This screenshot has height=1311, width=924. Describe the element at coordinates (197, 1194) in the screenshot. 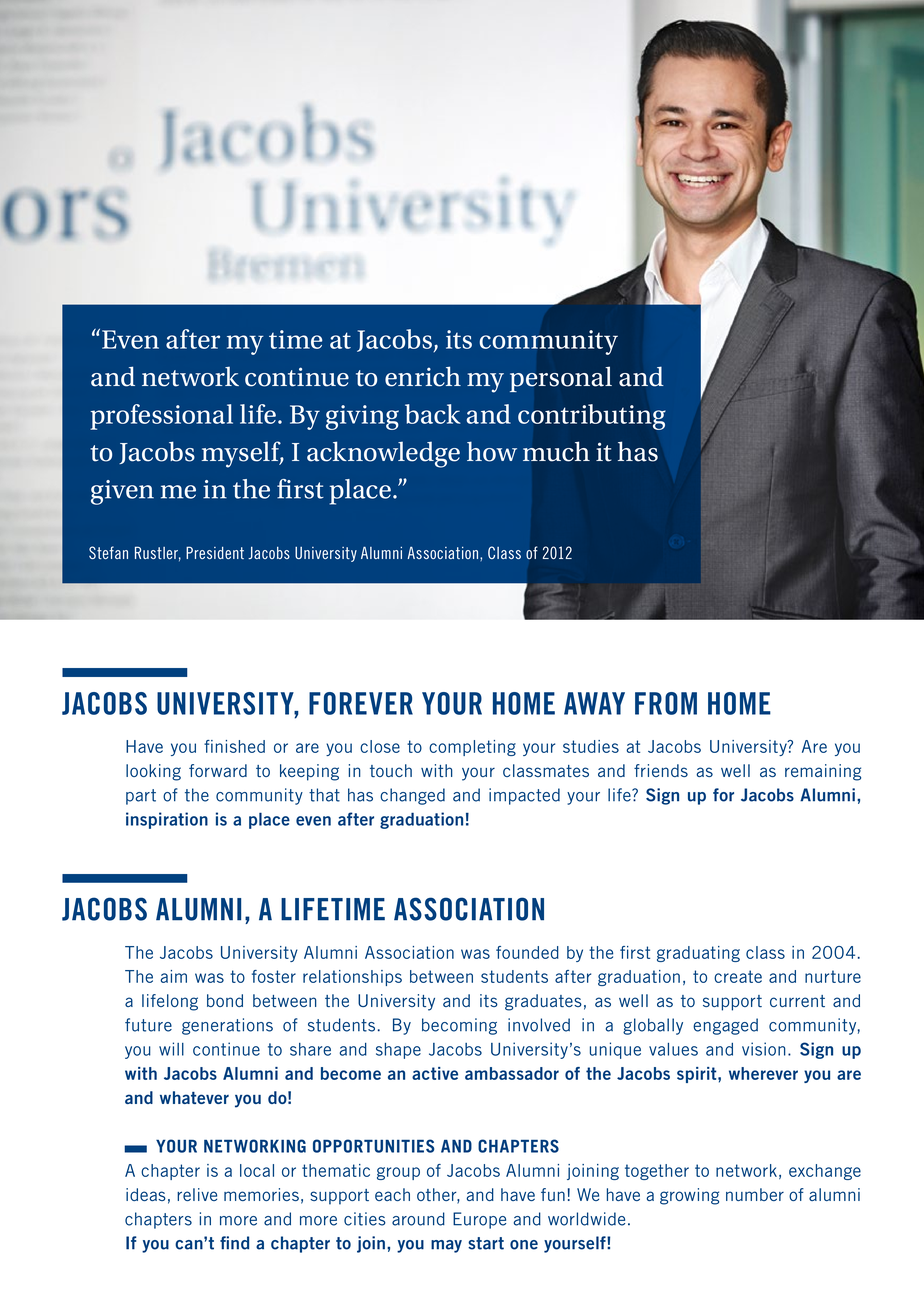

I see `relive` at that location.
